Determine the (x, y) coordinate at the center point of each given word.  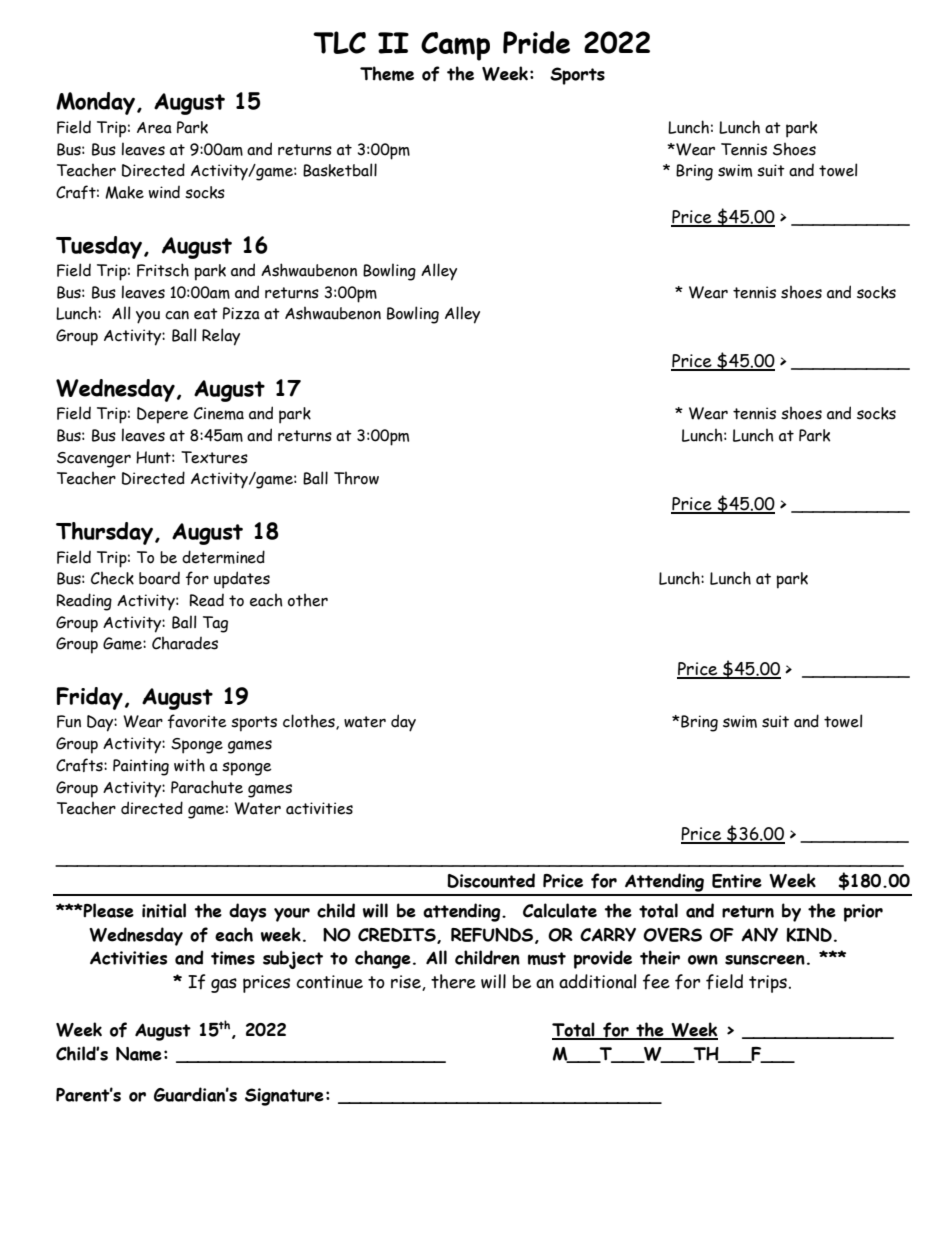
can (177, 315)
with (189, 765)
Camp (455, 46)
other (308, 600)
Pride (536, 42)
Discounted (491, 880)
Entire (737, 881)
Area (154, 128)
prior (863, 913)
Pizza (241, 313)
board (159, 578)
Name (139, 1054)
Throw (356, 478)
